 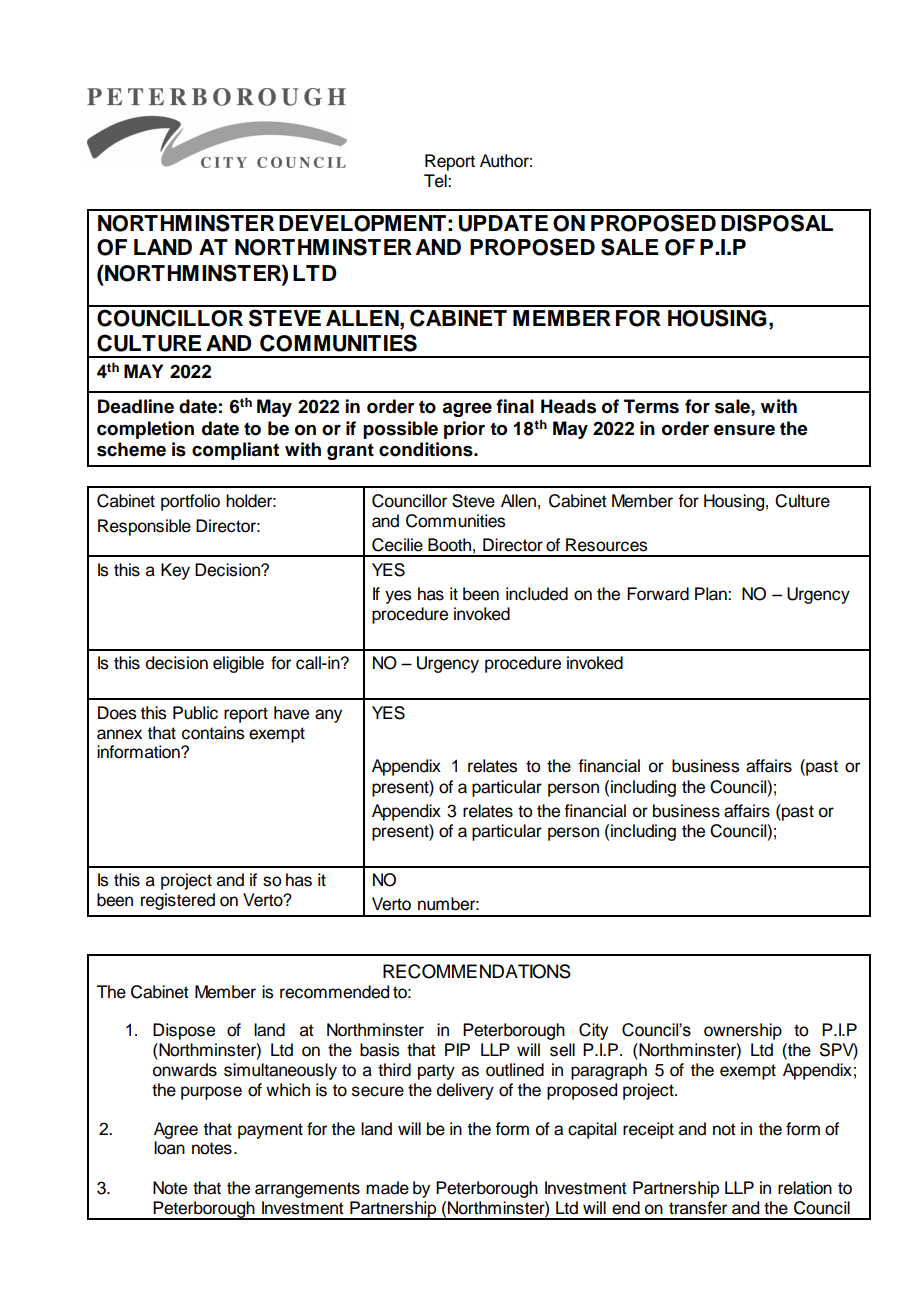 I want to click on Plan, so click(x=712, y=594).
